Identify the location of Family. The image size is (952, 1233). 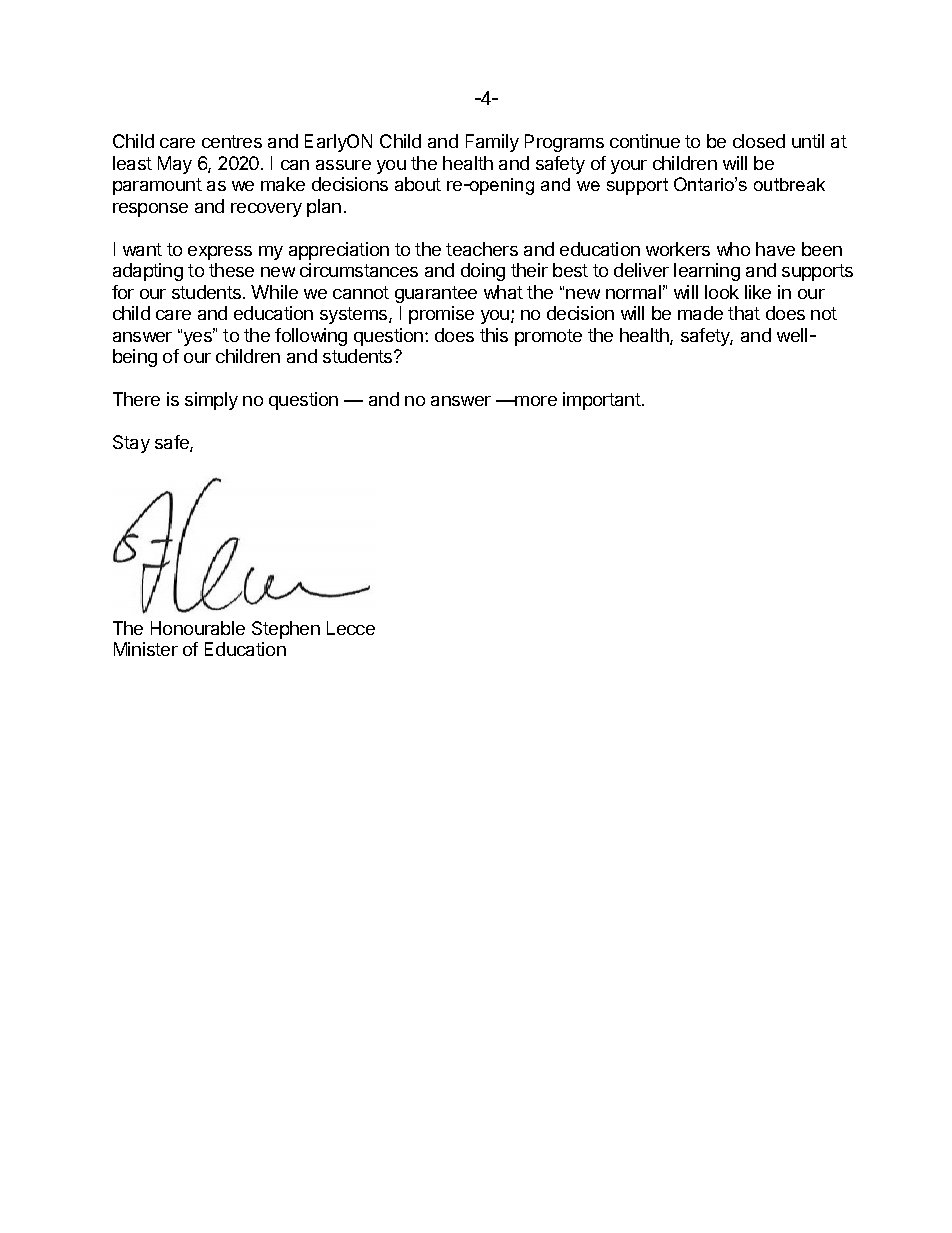
(492, 143).
